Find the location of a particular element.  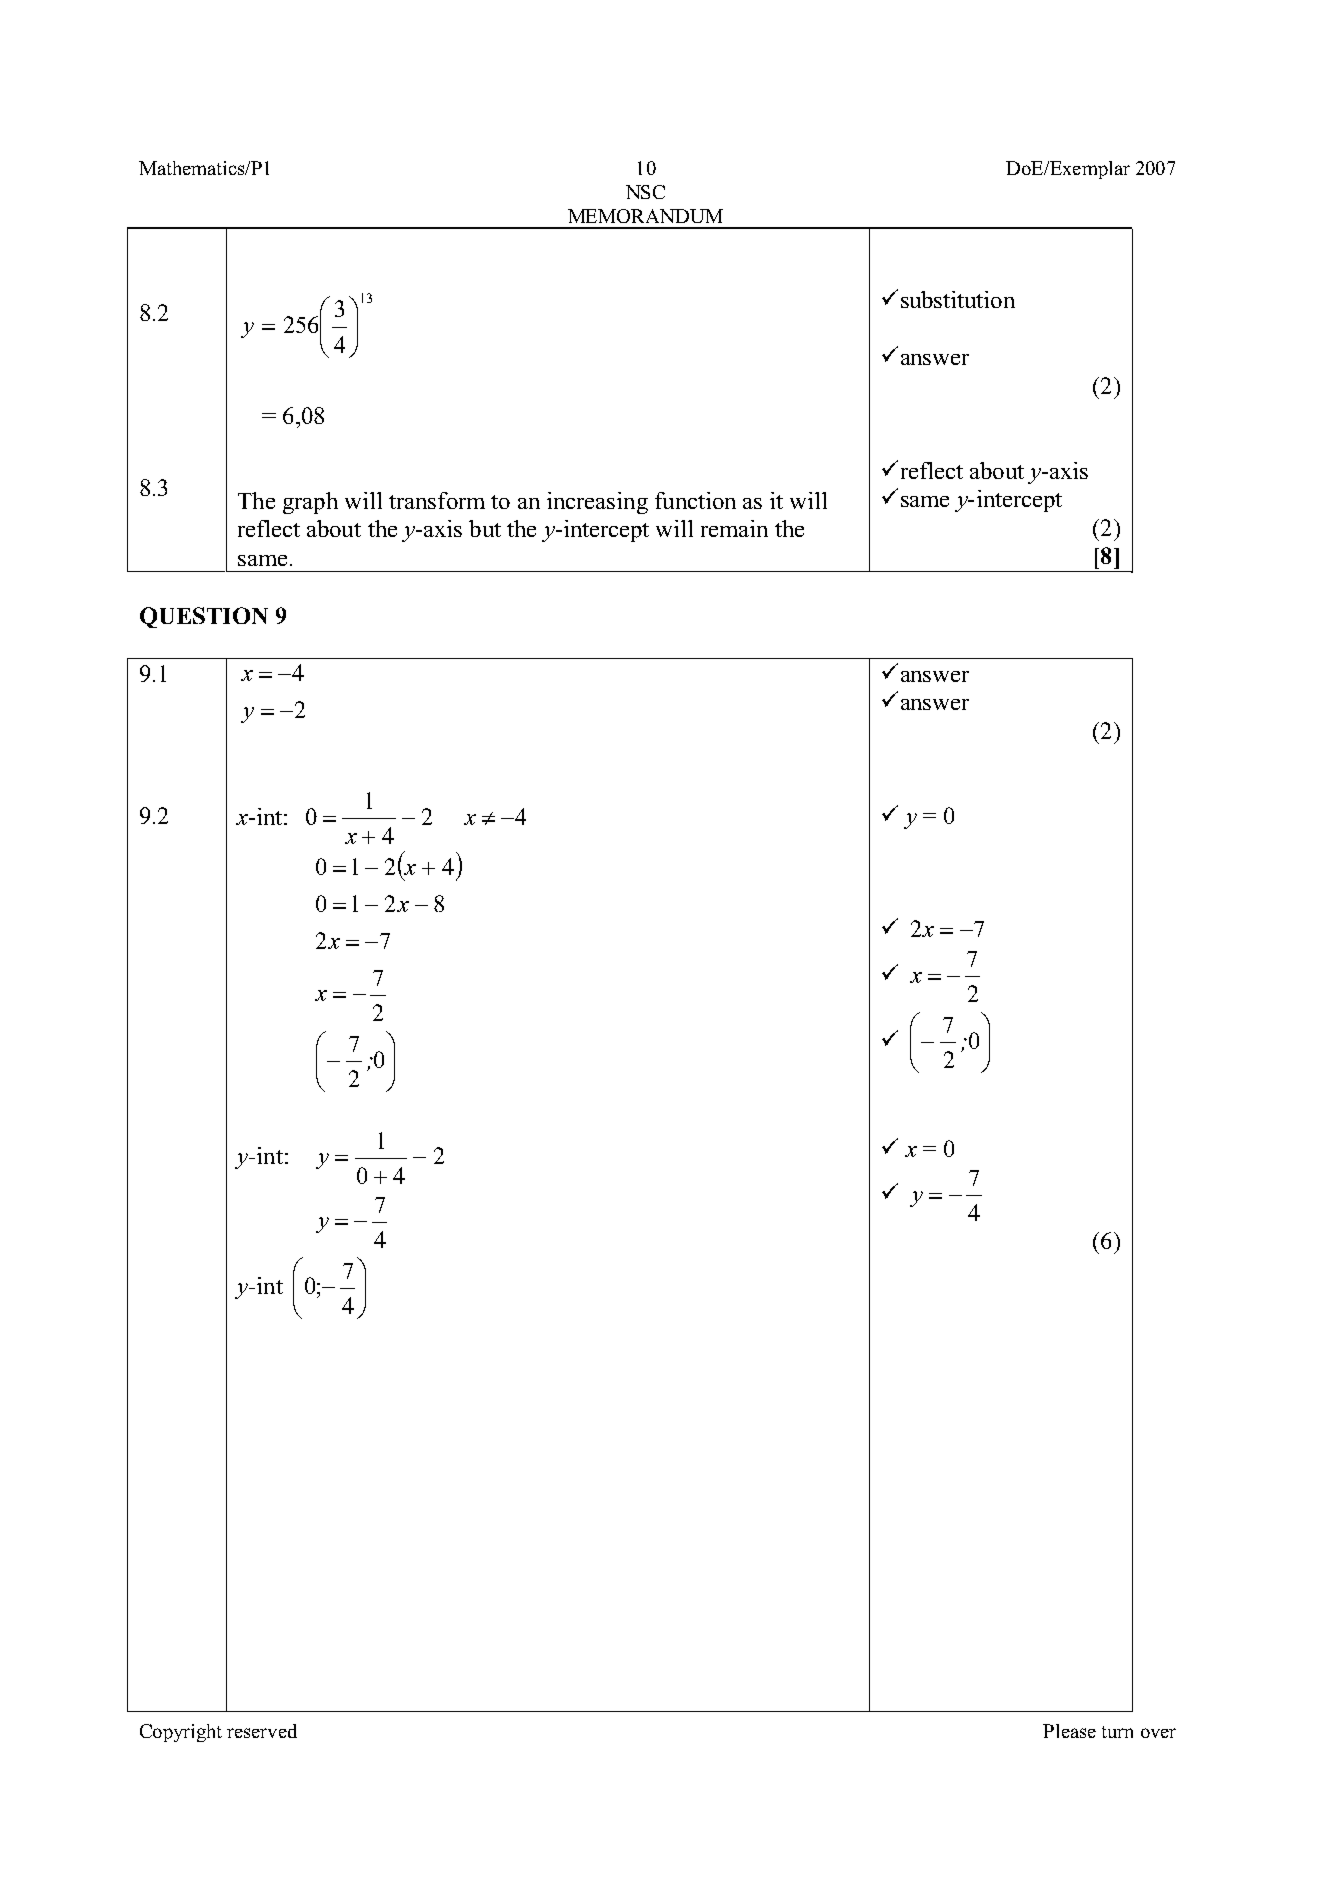

NSC is located at coordinates (645, 192).
